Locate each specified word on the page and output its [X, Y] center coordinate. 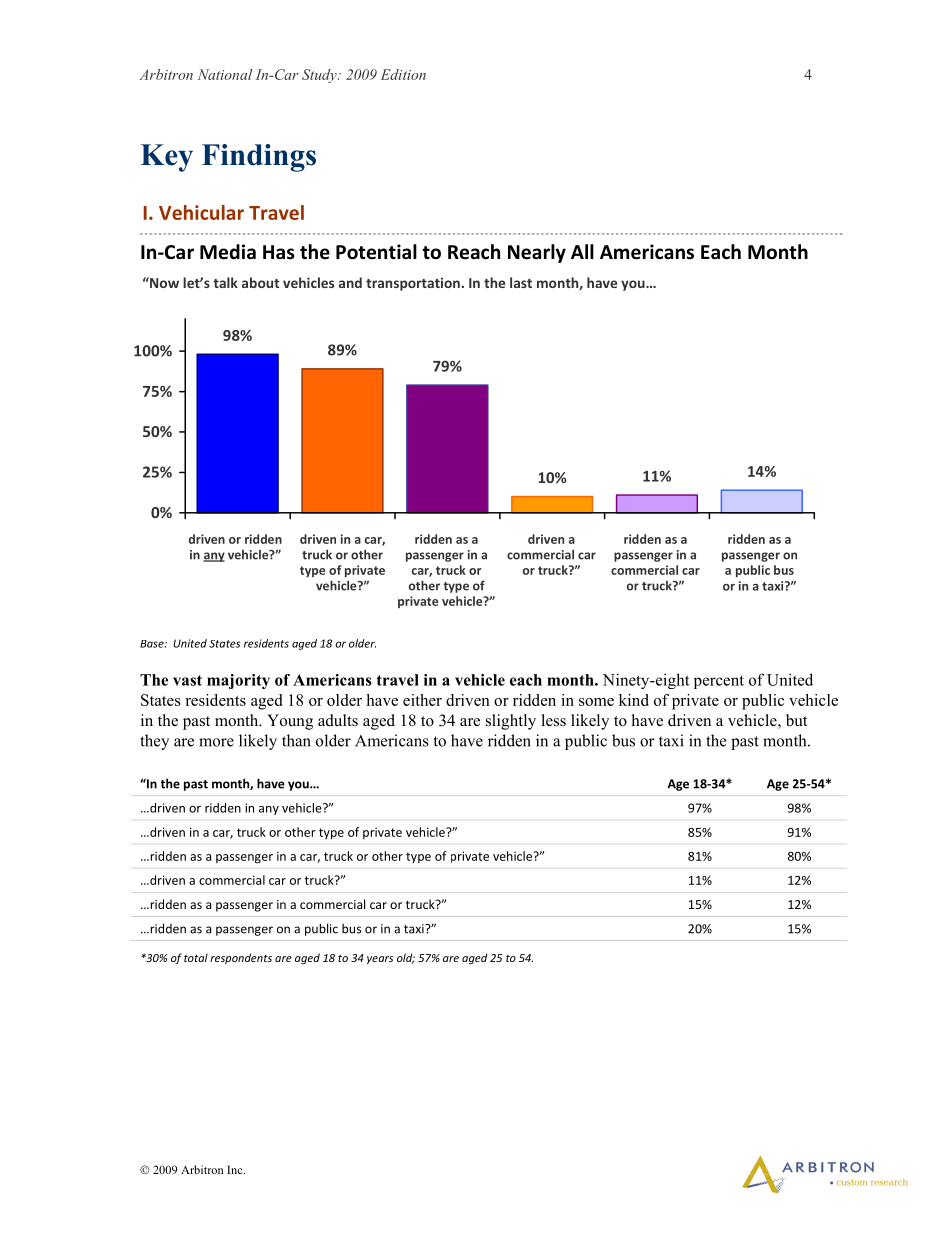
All [582, 251]
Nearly [537, 253]
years [380, 960]
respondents [241, 958]
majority [238, 681]
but [796, 720]
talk [225, 282]
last [521, 282]
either [422, 700]
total [196, 957]
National [225, 74]
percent [719, 682]
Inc [236, 1169]
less [553, 720]
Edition [403, 74]
